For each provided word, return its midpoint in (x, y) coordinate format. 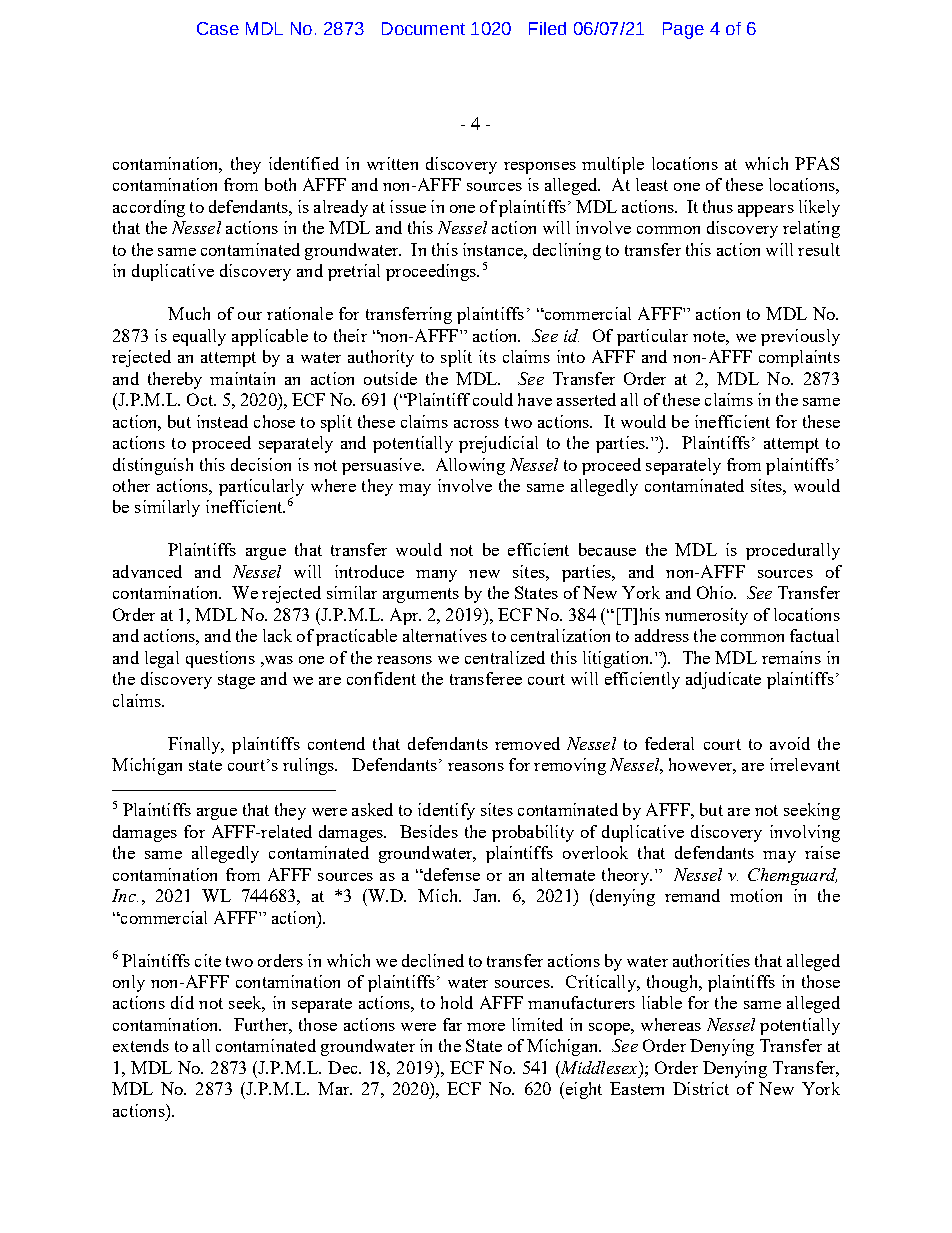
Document (423, 28)
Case (218, 28)
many (436, 576)
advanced (147, 571)
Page (683, 30)
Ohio (716, 592)
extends (141, 1045)
